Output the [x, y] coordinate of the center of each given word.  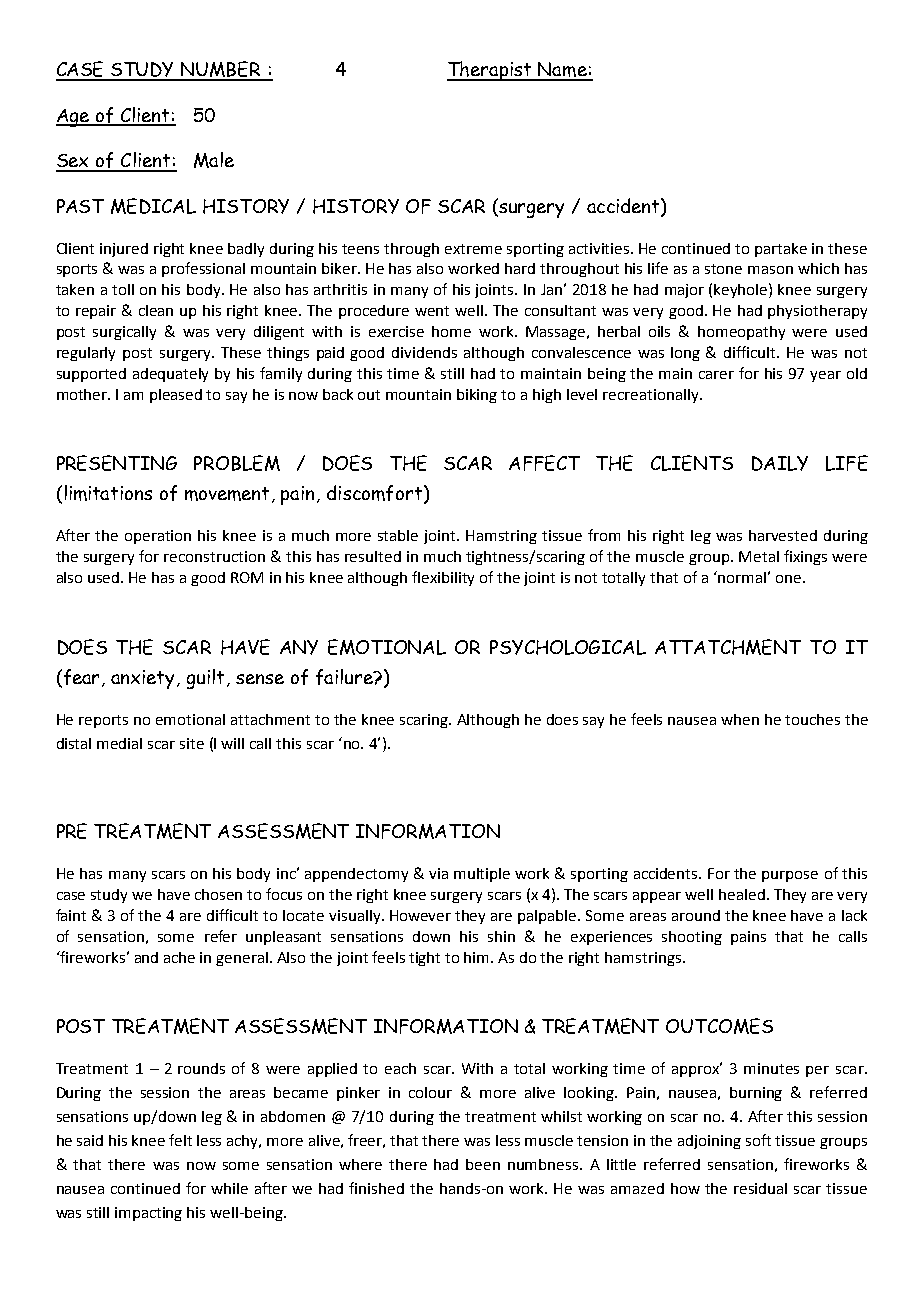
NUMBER [221, 70]
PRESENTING [117, 463]
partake [781, 250]
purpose [790, 876]
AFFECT [544, 463]
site [192, 743]
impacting [148, 1214]
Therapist [490, 71]
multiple [482, 875]
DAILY [780, 463]
